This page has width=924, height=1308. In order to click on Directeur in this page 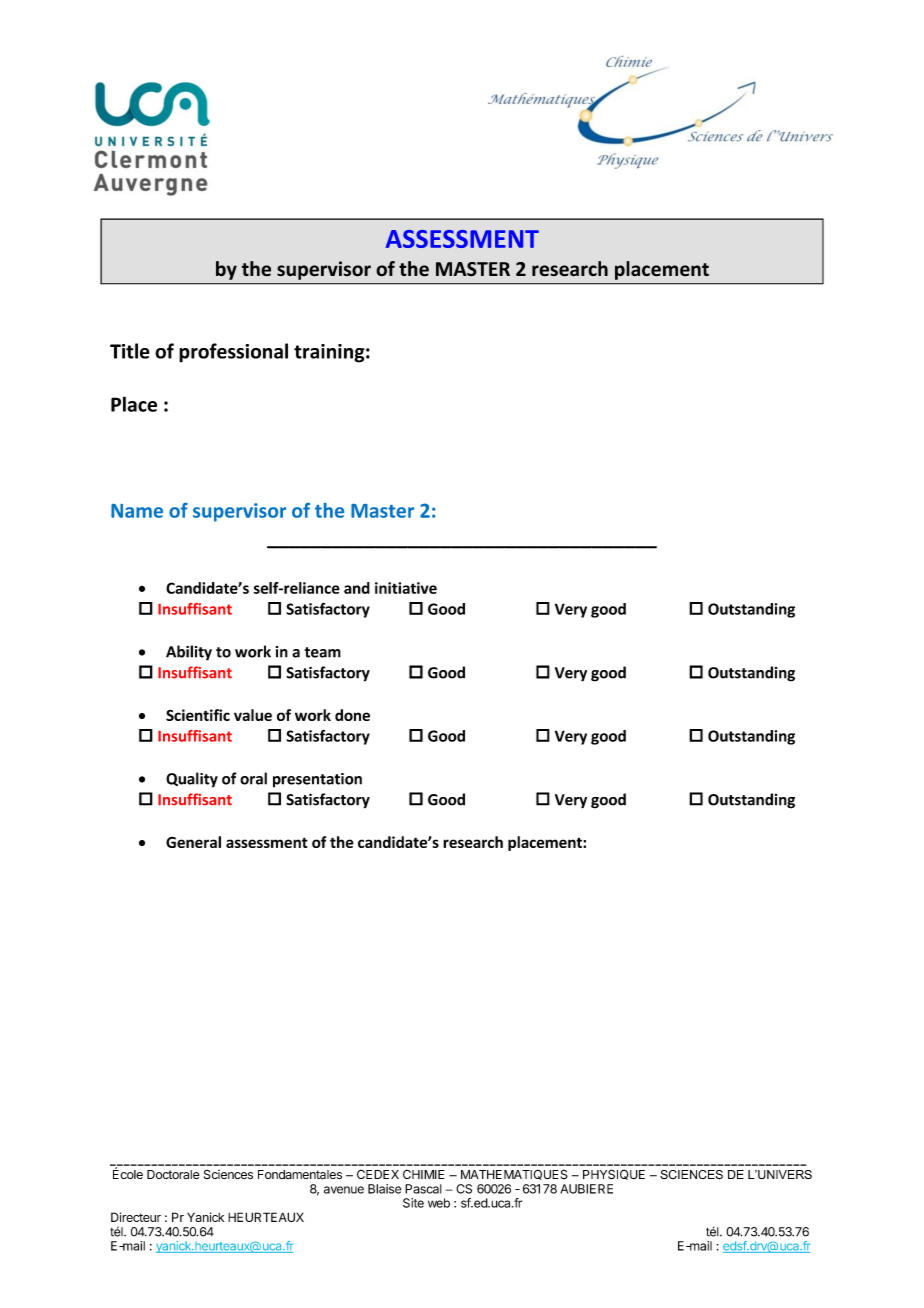, I will do `click(136, 1217)`.
